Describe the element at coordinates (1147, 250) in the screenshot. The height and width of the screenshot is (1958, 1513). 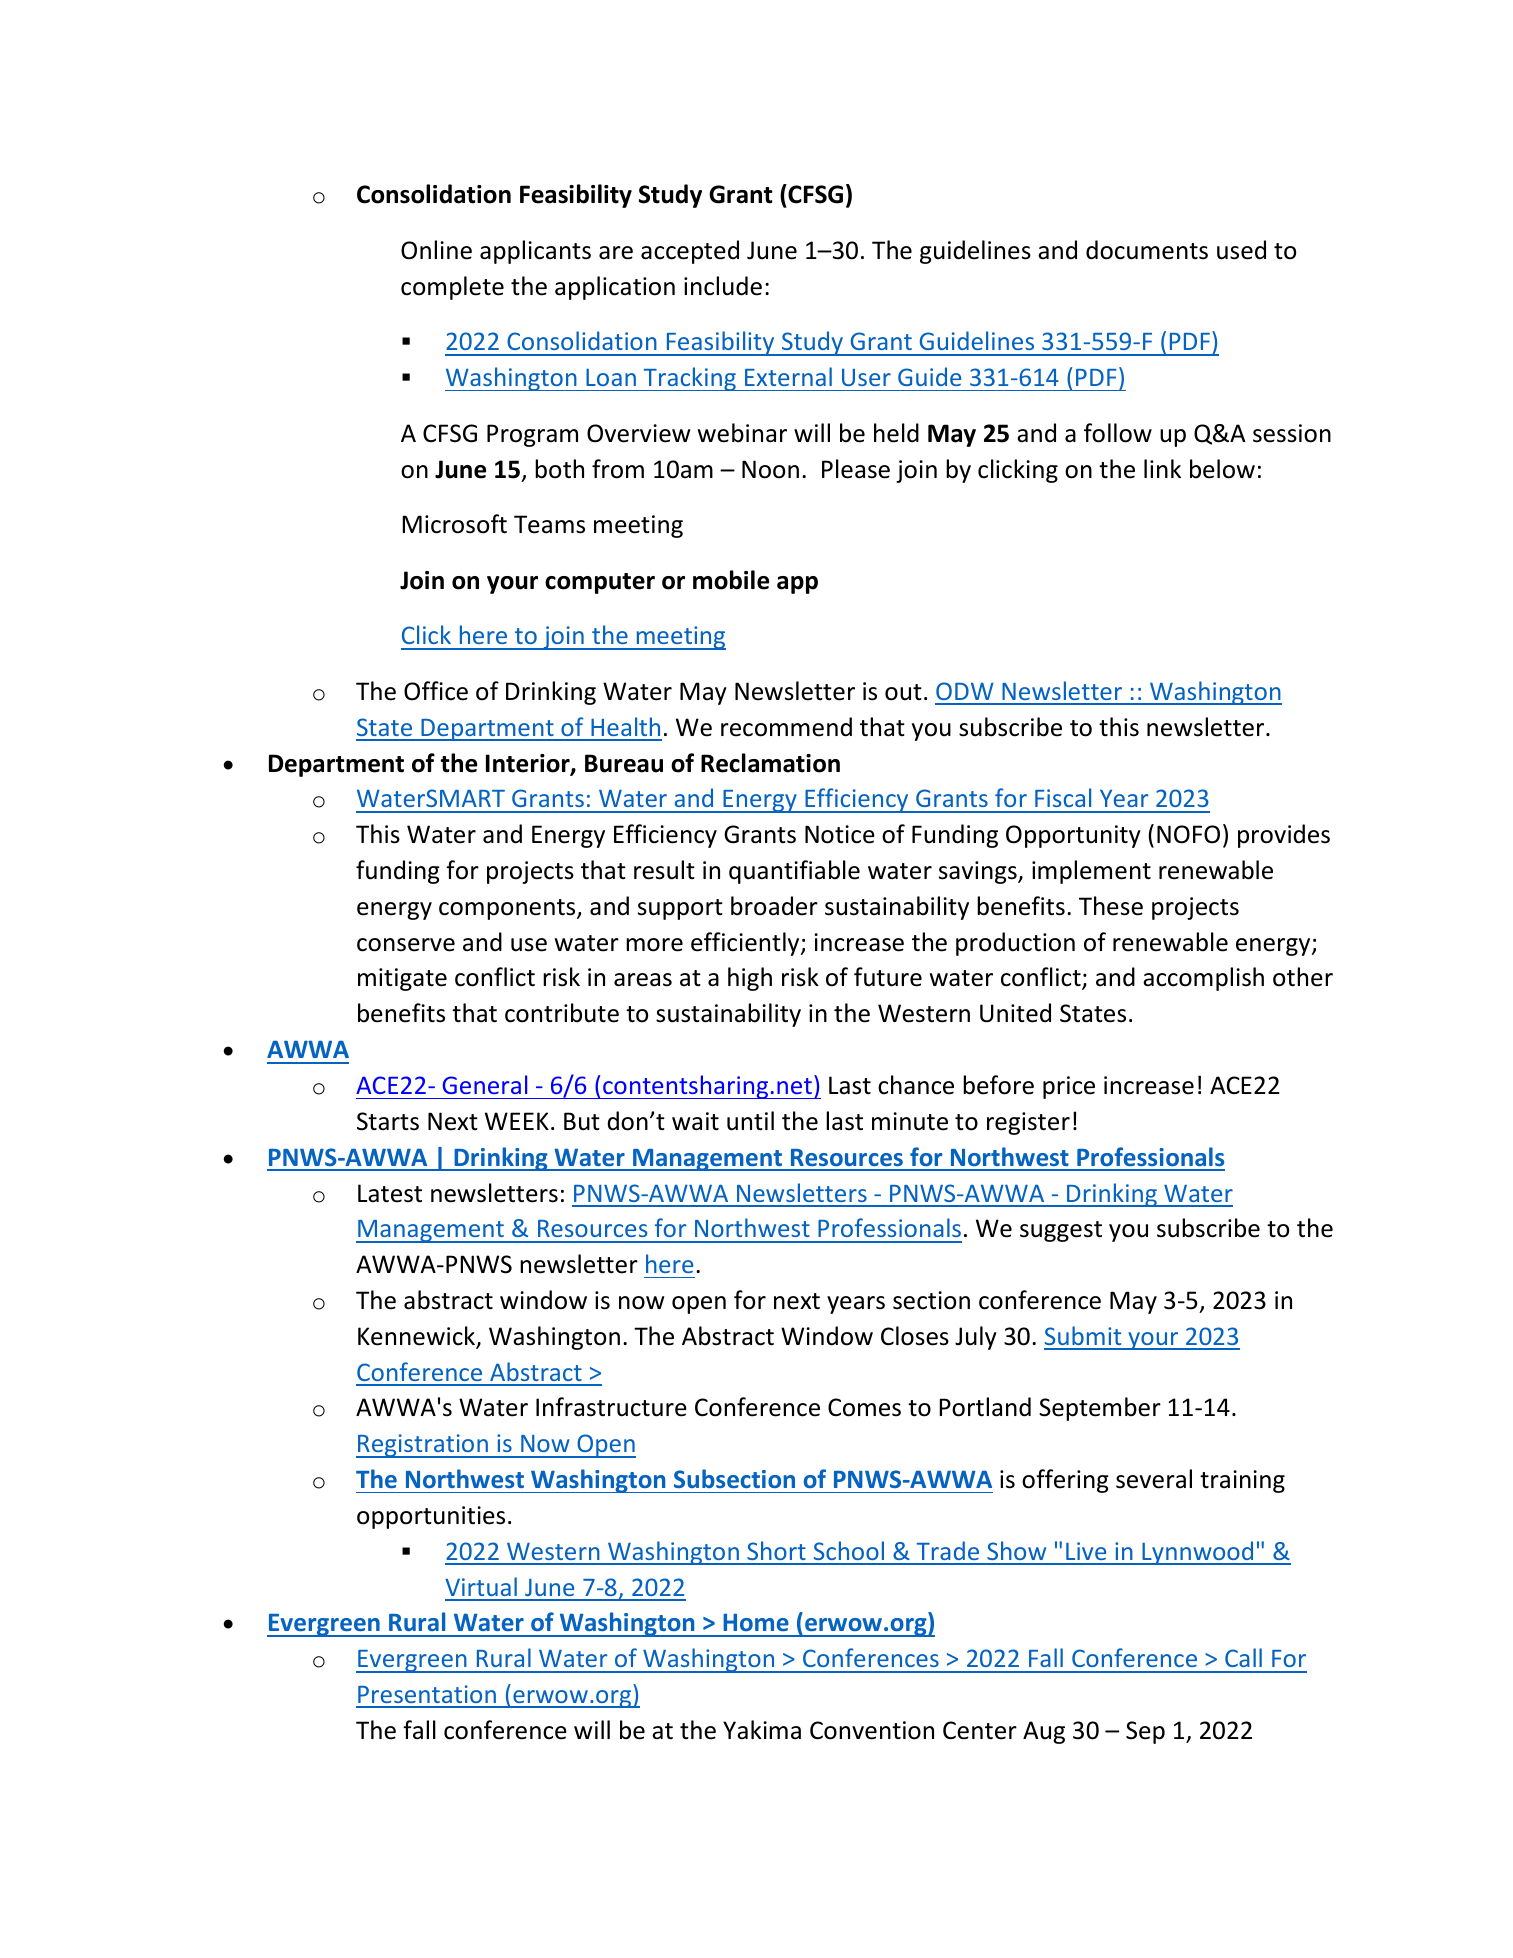
I see `documents` at that location.
